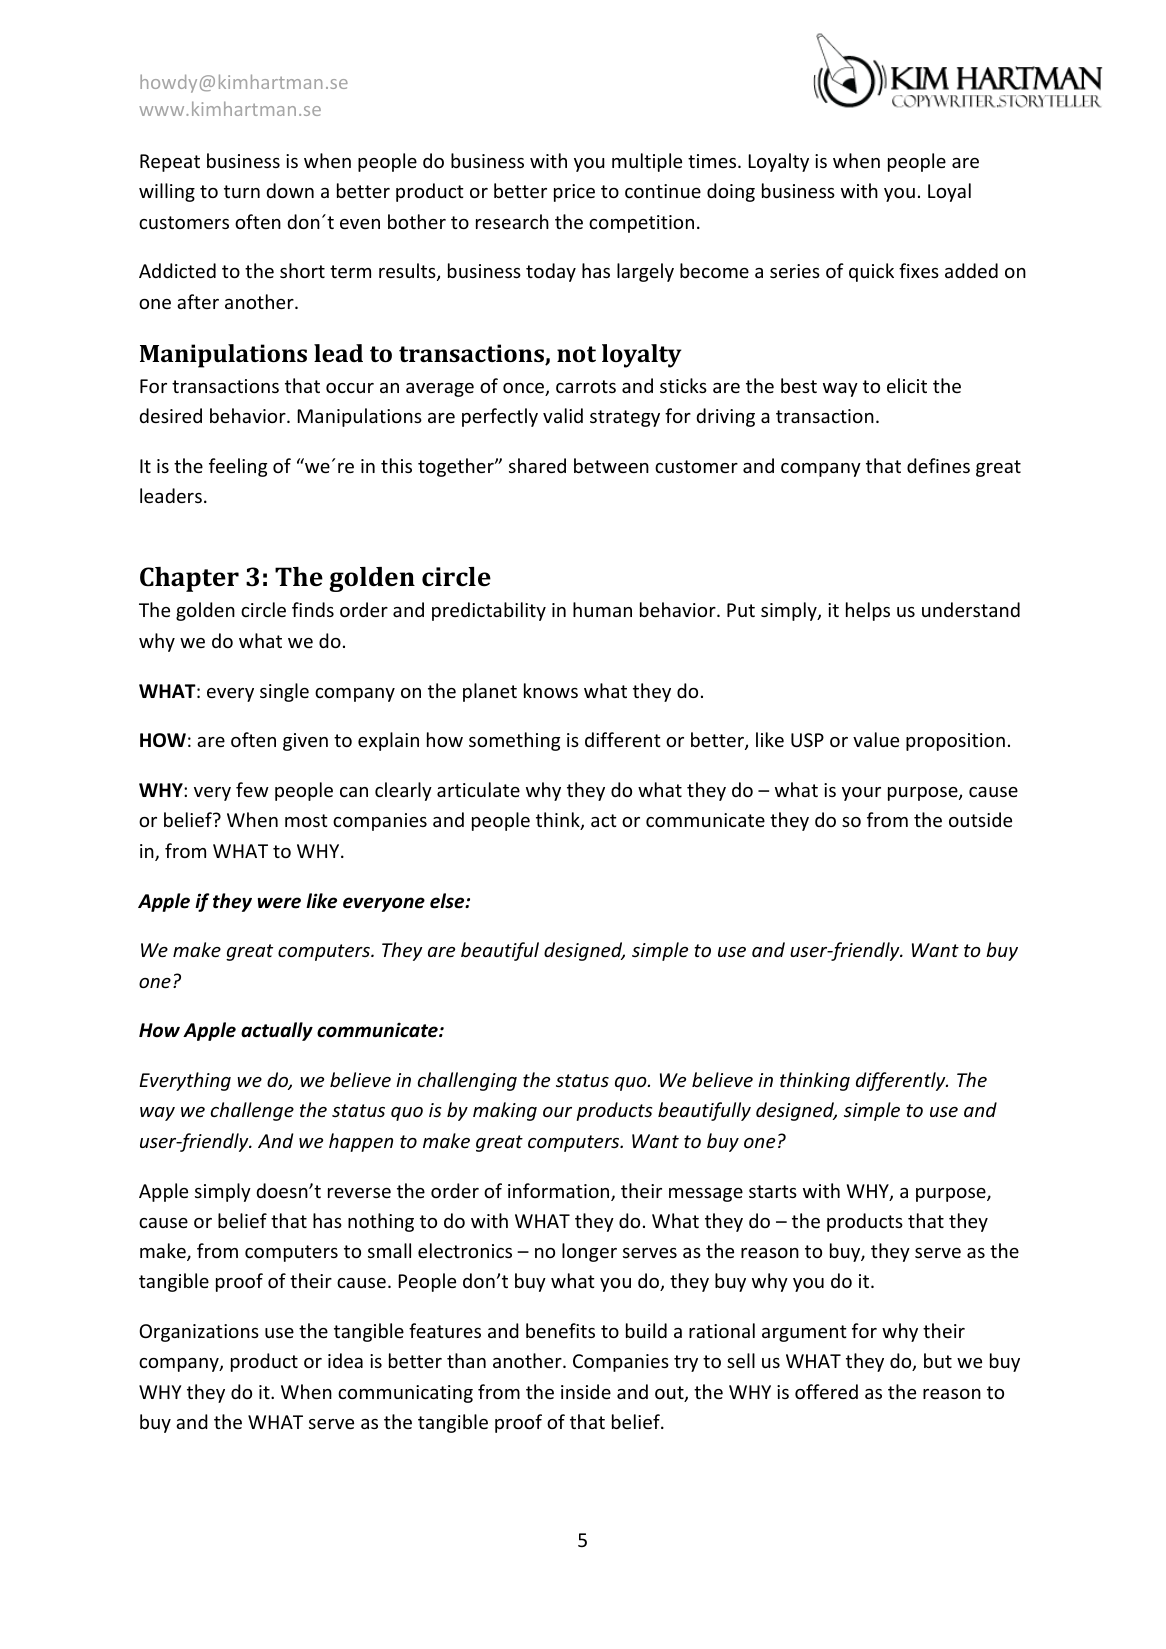 The width and height of the page is (1166, 1649). What do you see at coordinates (313, 609) in the page?
I see `finds` at bounding box center [313, 609].
